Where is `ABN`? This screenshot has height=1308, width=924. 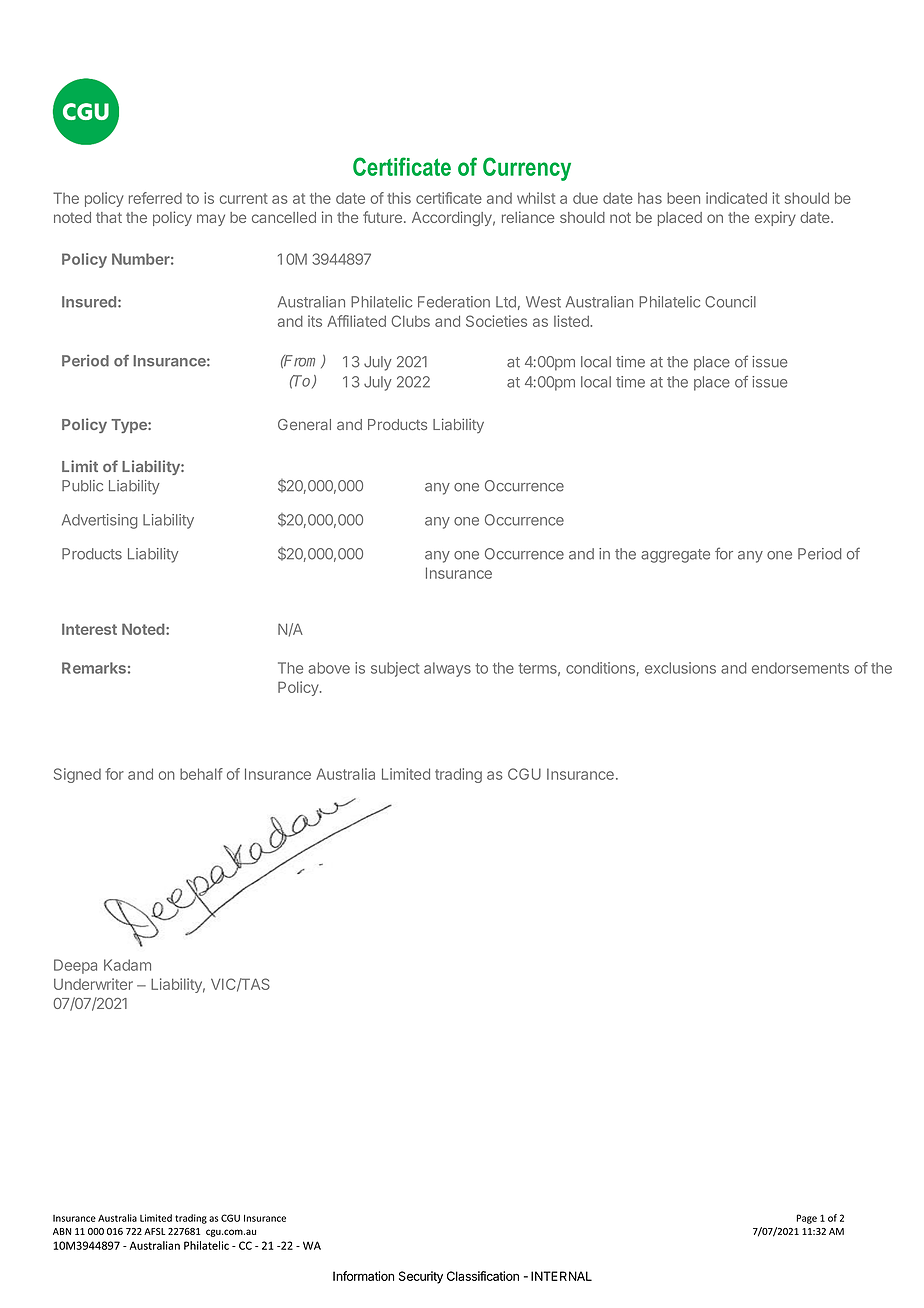
ABN is located at coordinates (62, 1231).
